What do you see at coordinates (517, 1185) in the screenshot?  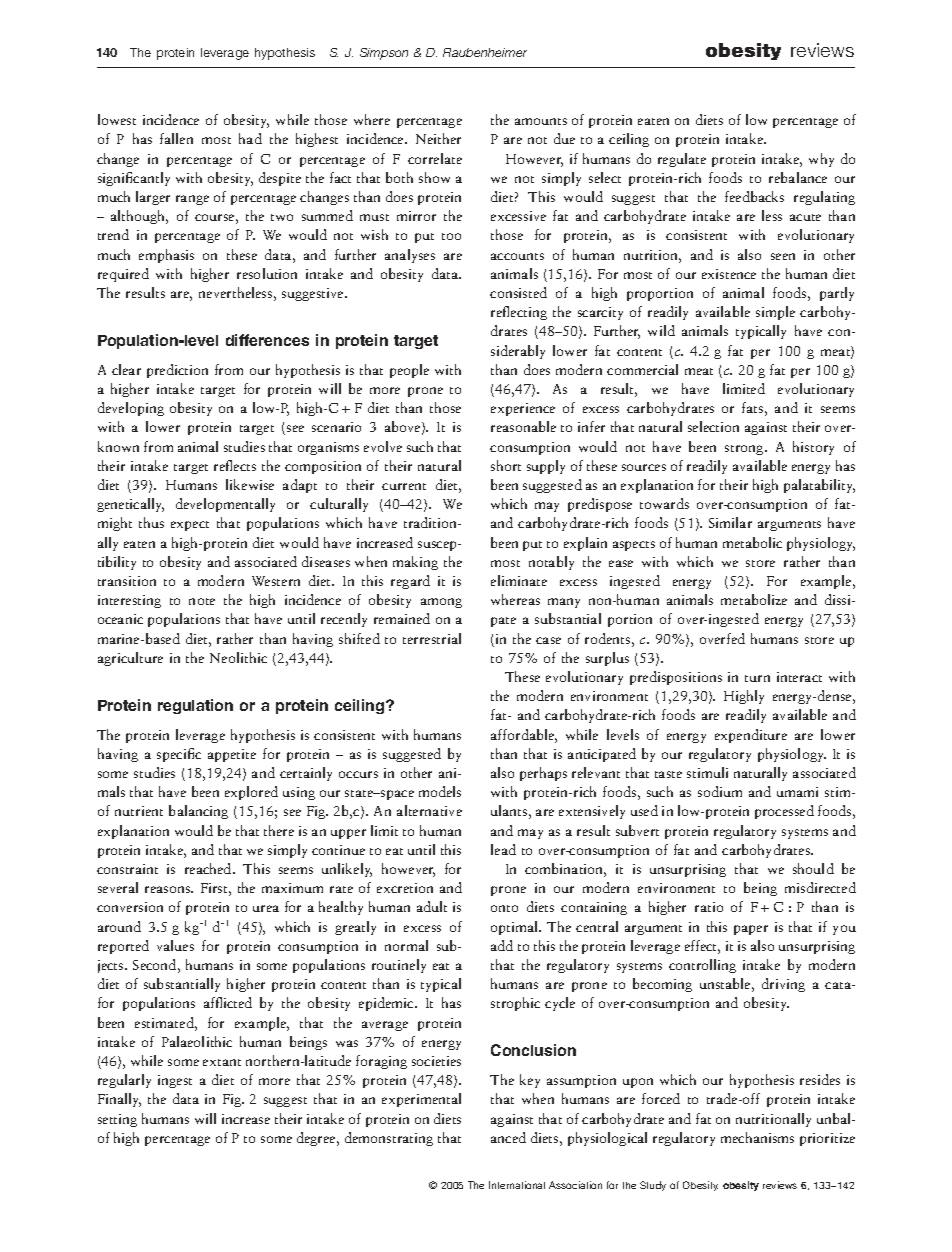 I see `International` at bounding box center [517, 1185].
